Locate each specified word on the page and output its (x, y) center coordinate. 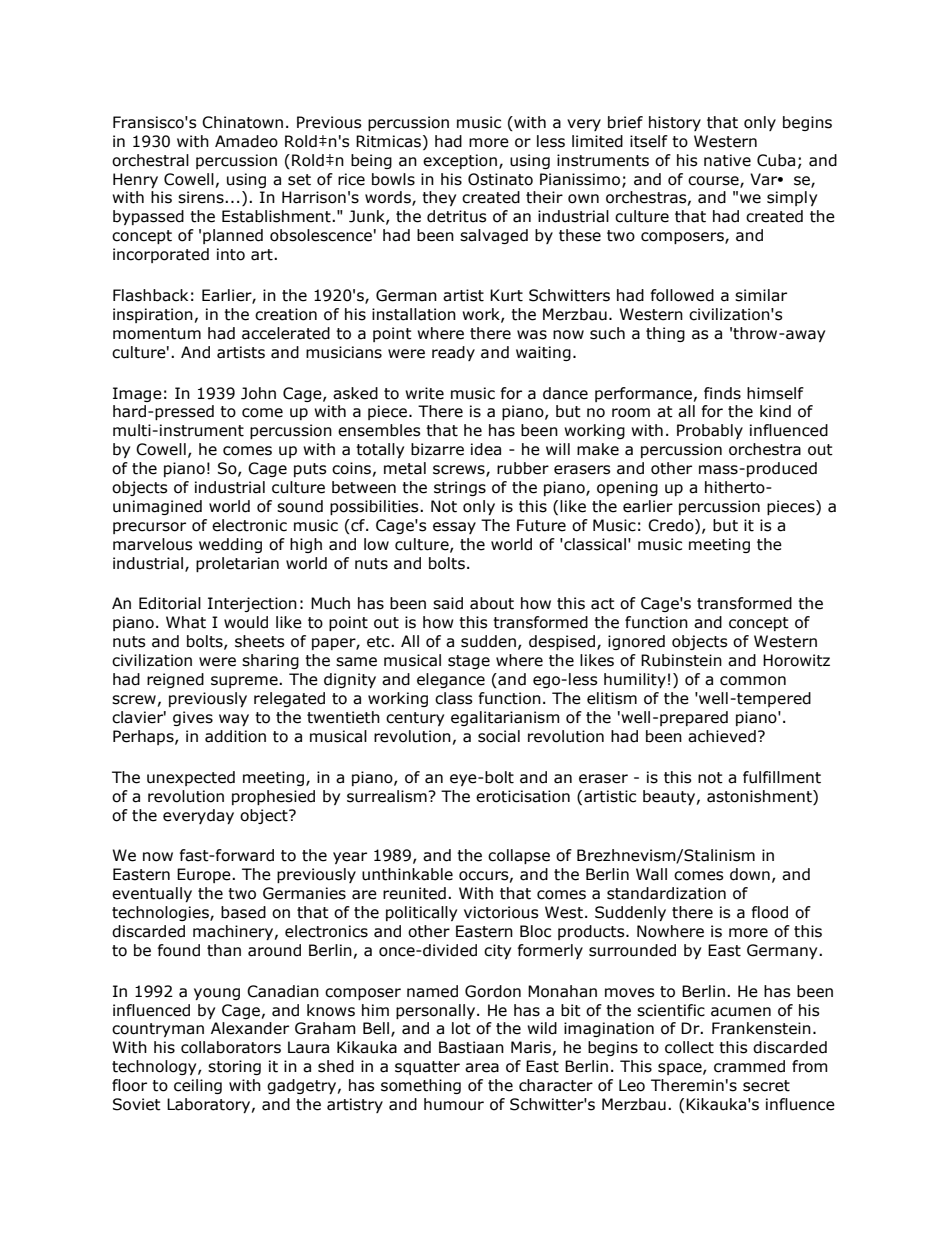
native (727, 160)
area (482, 1068)
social (499, 736)
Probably (710, 431)
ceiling (198, 1086)
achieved (722, 736)
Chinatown (242, 122)
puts (310, 470)
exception (460, 161)
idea (486, 449)
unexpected (191, 778)
